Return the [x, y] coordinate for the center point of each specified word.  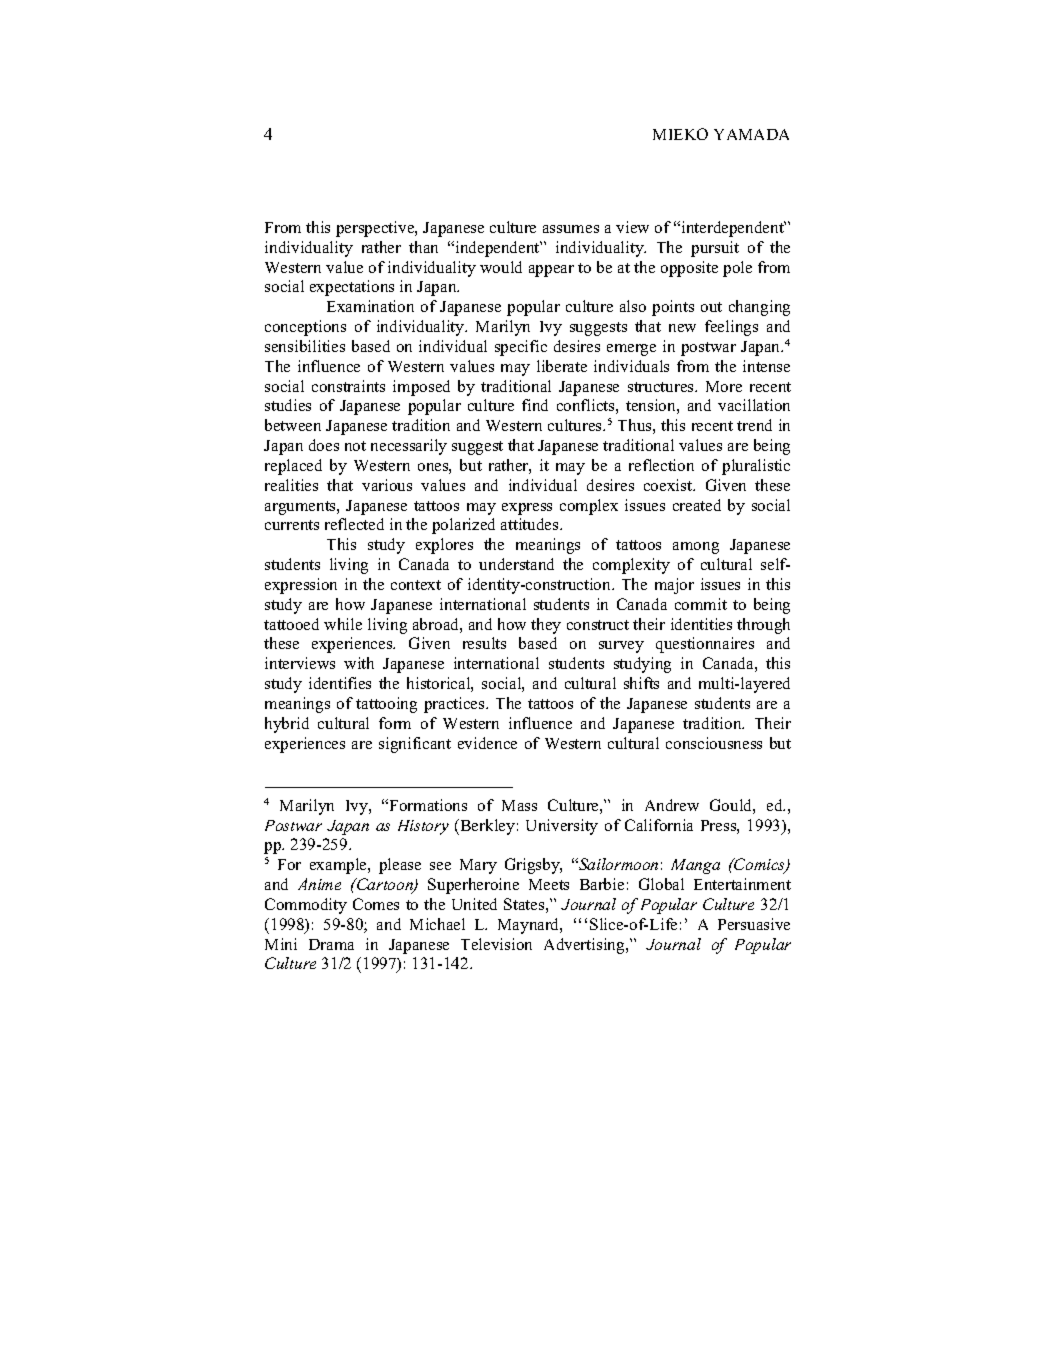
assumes [571, 229]
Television [496, 944]
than [423, 247]
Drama [331, 944]
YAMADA [751, 134]
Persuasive [754, 924]
